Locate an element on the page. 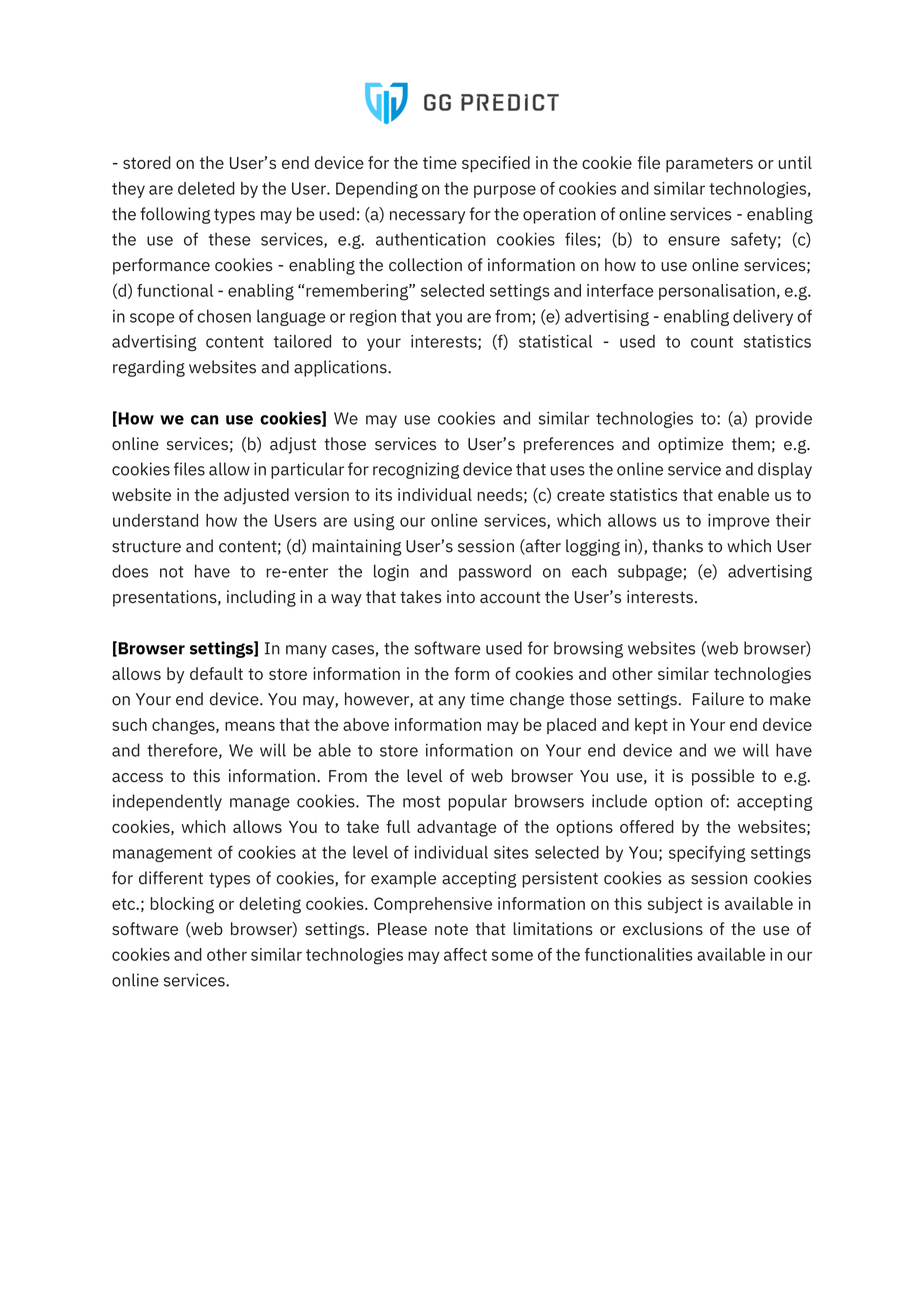  purpose is located at coordinates (505, 191).
